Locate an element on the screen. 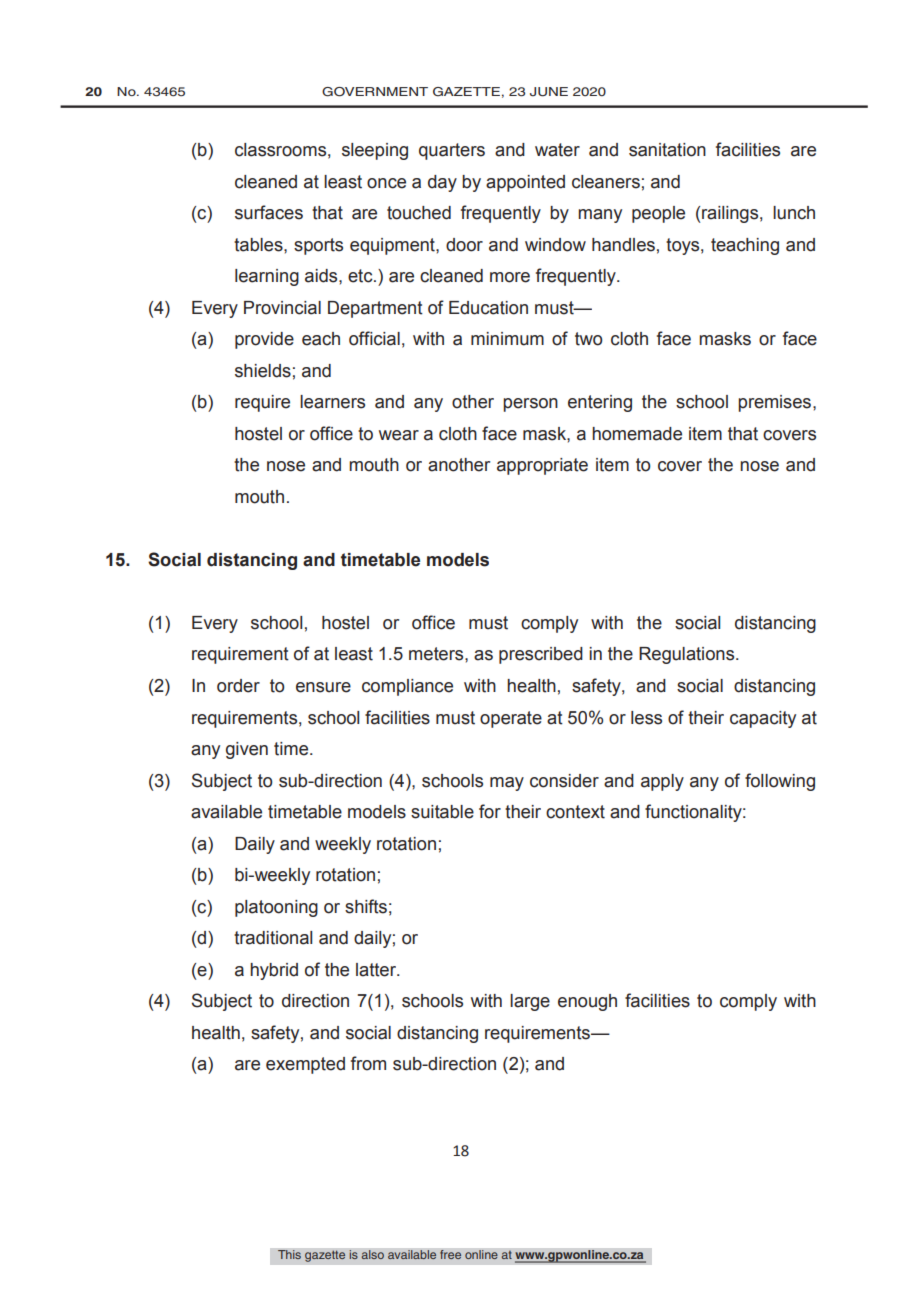 The image size is (924, 1308). learners is located at coordinates (332, 402).
